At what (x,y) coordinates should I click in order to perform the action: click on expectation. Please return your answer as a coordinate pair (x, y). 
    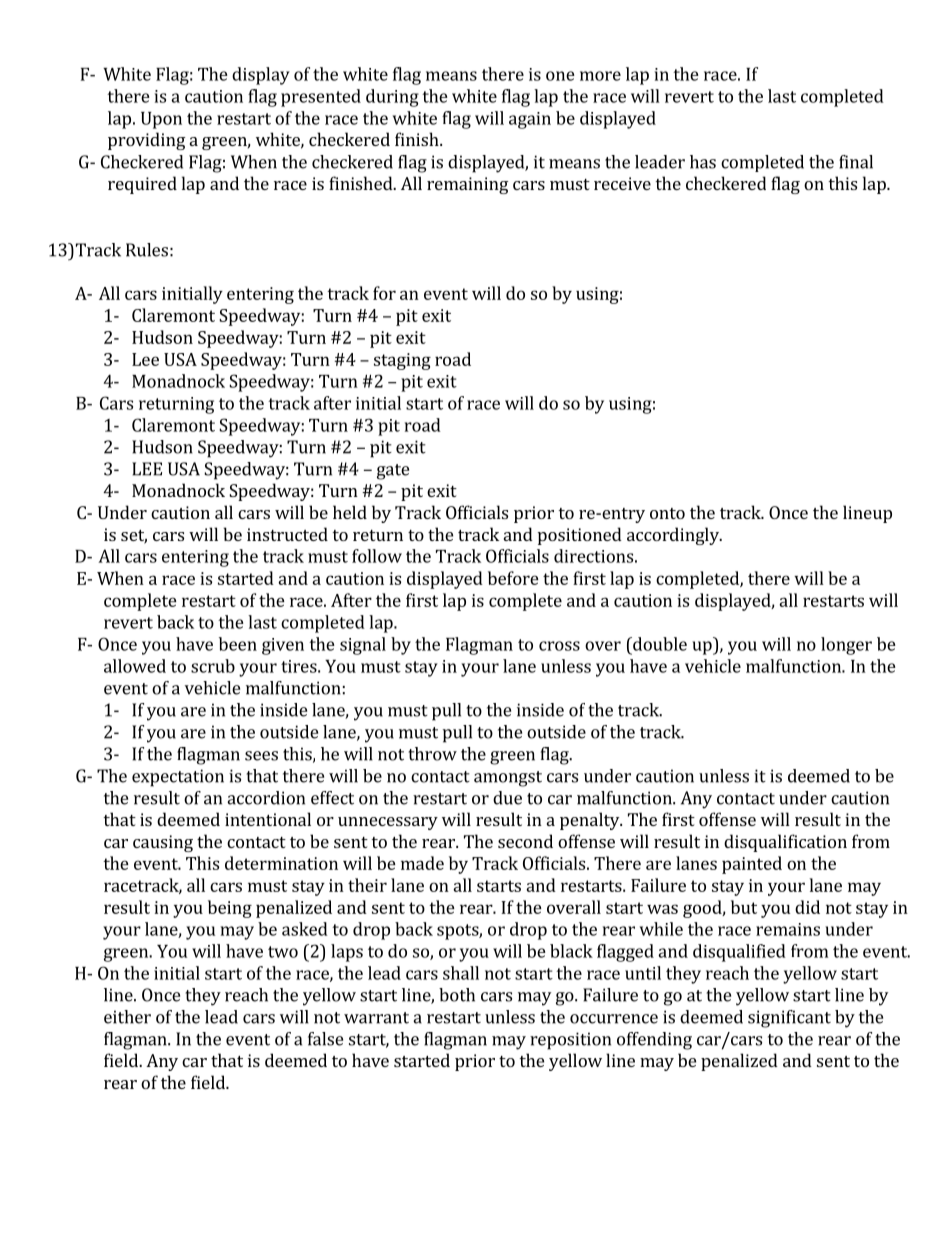
    Looking at the image, I should click on (178, 778).
